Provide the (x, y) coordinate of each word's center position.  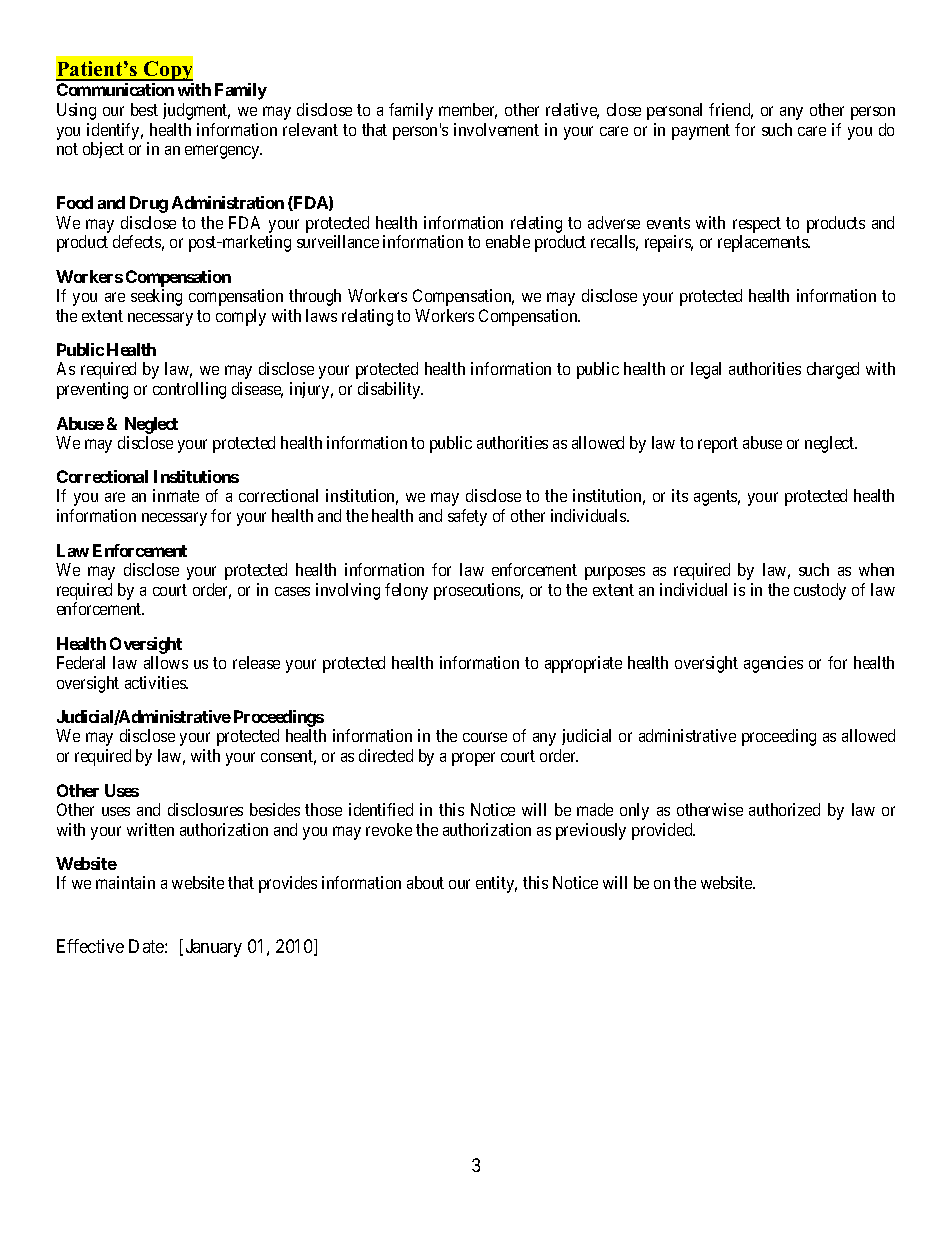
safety (467, 517)
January (214, 948)
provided (663, 831)
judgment (196, 111)
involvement (496, 129)
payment (701, 132)
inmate (176, 495)
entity (496, 884)
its (680, 495)
